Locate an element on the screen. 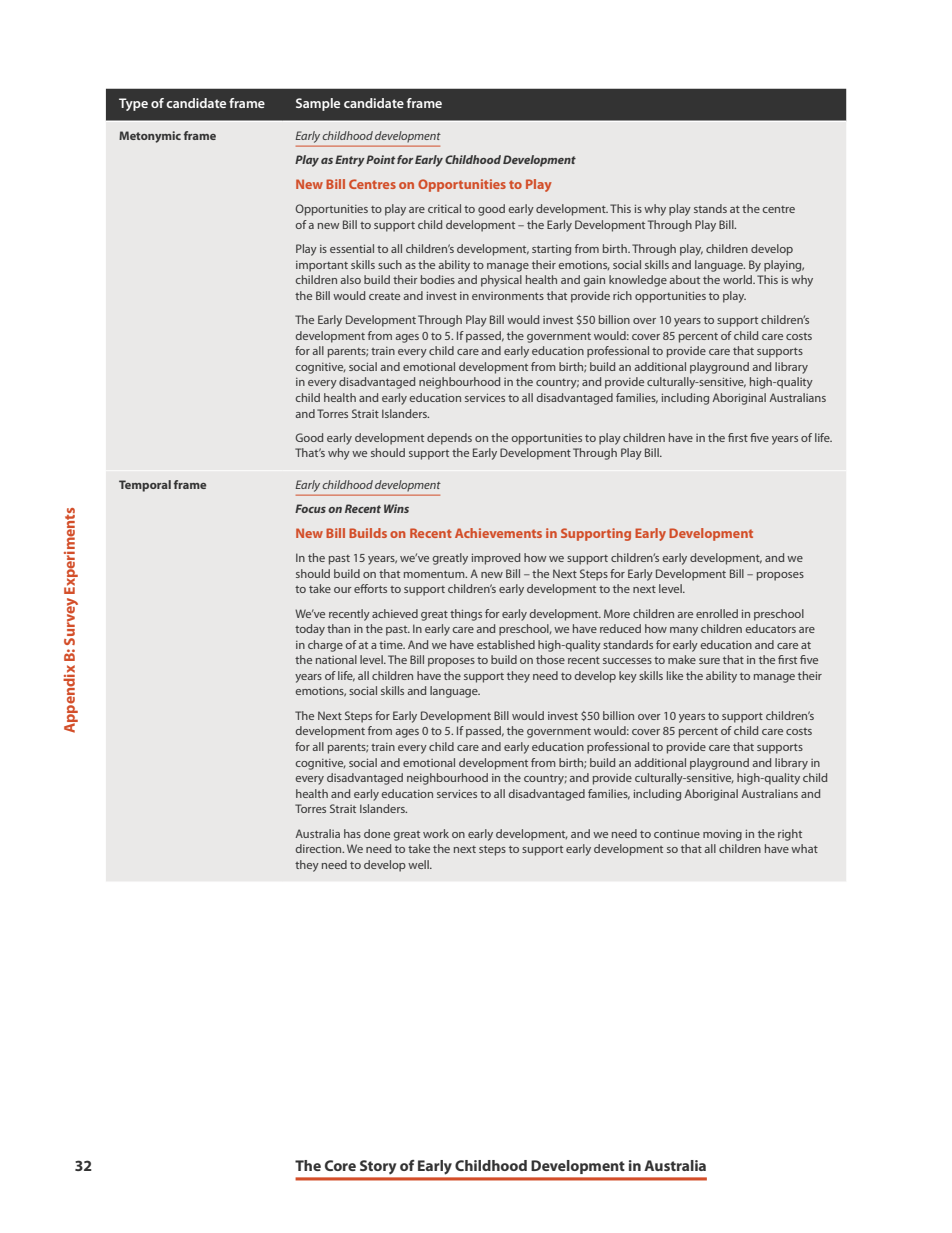 This screenshot has height=1233, width=952. Metonymic is located at coordinates (150, 137).
